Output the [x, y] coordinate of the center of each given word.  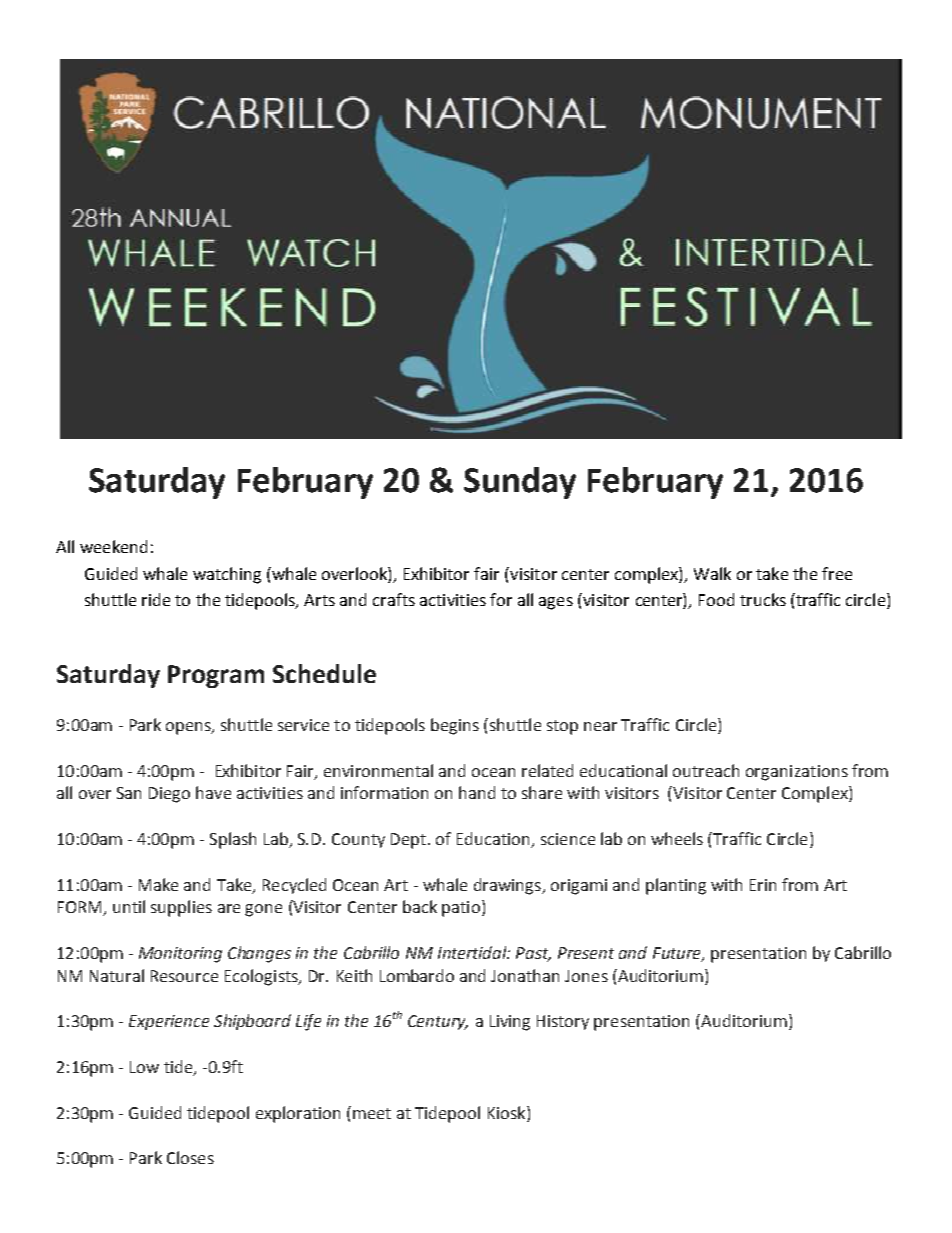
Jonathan [525, 975]
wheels [677, 838]
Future [678, 954]
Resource [184, 976]
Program [216, 676]
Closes [190, 1157]
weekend [113, 546]
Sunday [520, 483]
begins [455, 726]
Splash [233, 840]
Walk [712, 573]
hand [477, 792]
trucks [763, 599]
